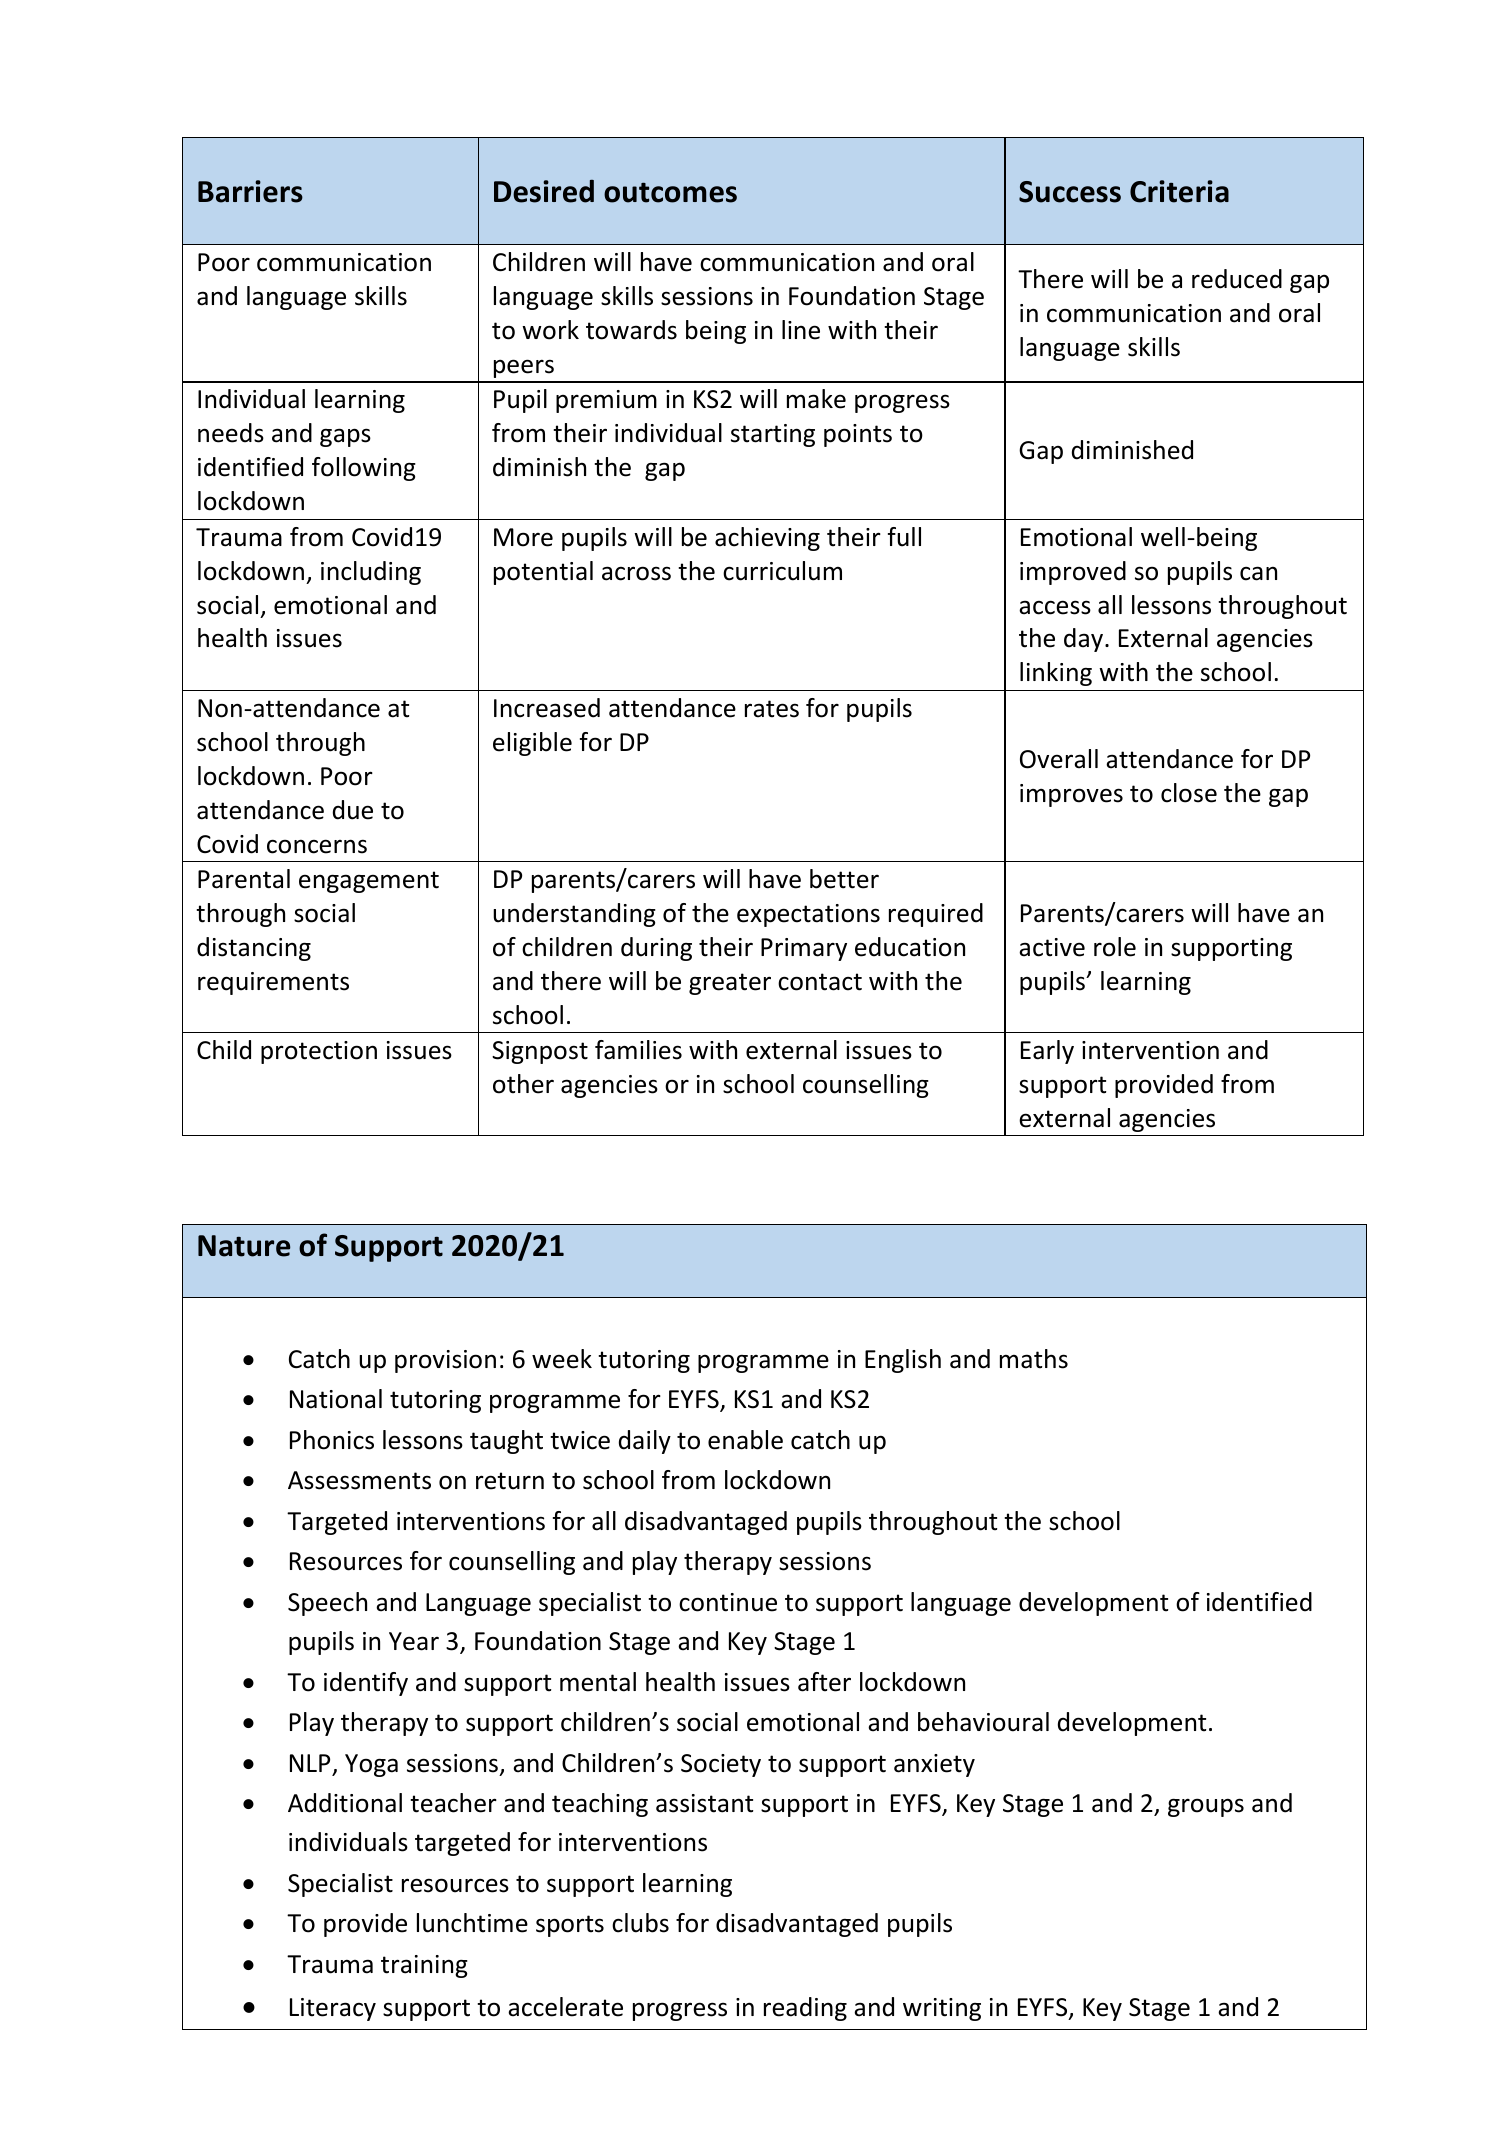 The width and height of the image is (1506, 2130). I want to click on Literacy, so click(333, 2009).
